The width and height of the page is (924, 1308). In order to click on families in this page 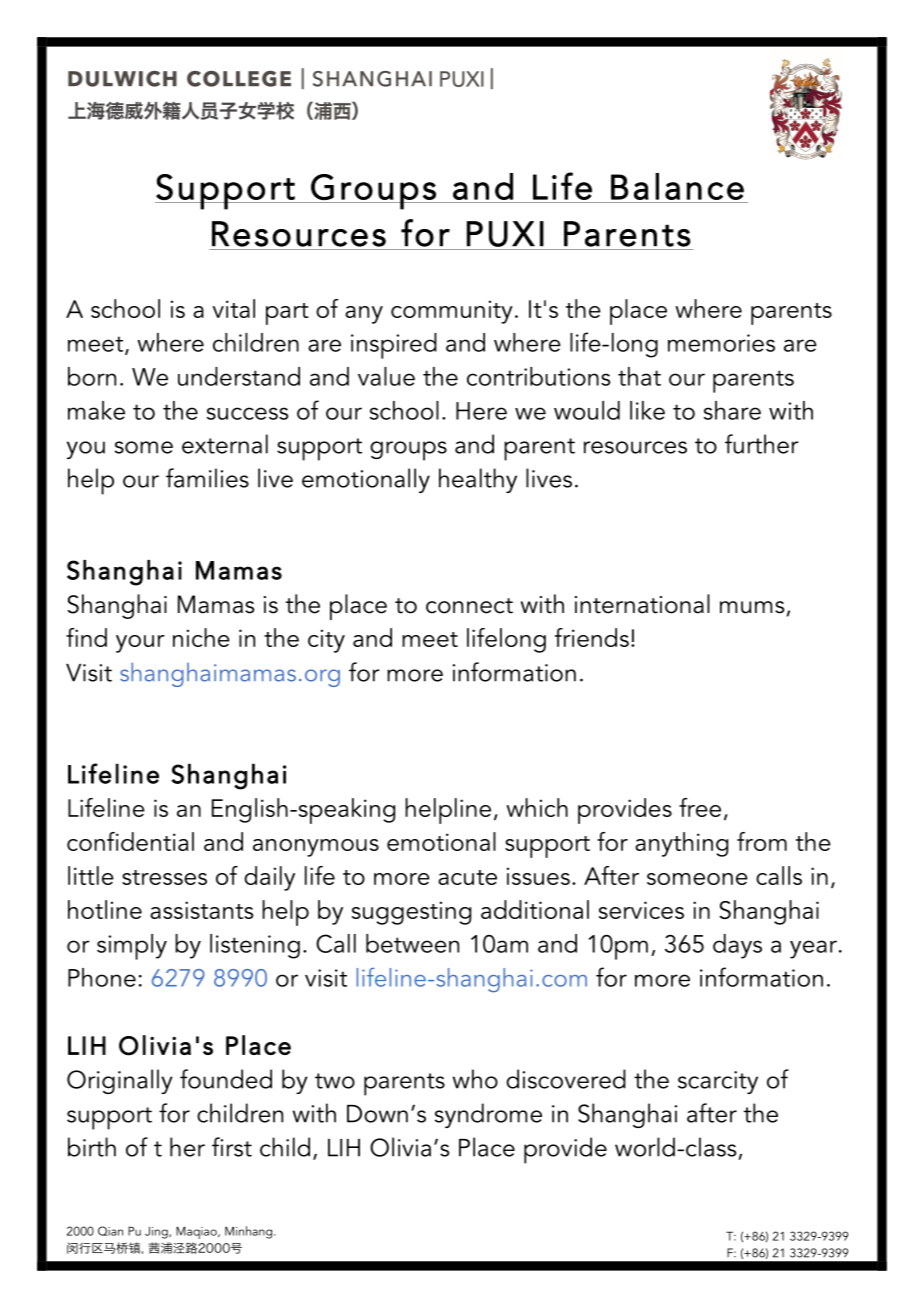, I will do `click(207, 478)`.
